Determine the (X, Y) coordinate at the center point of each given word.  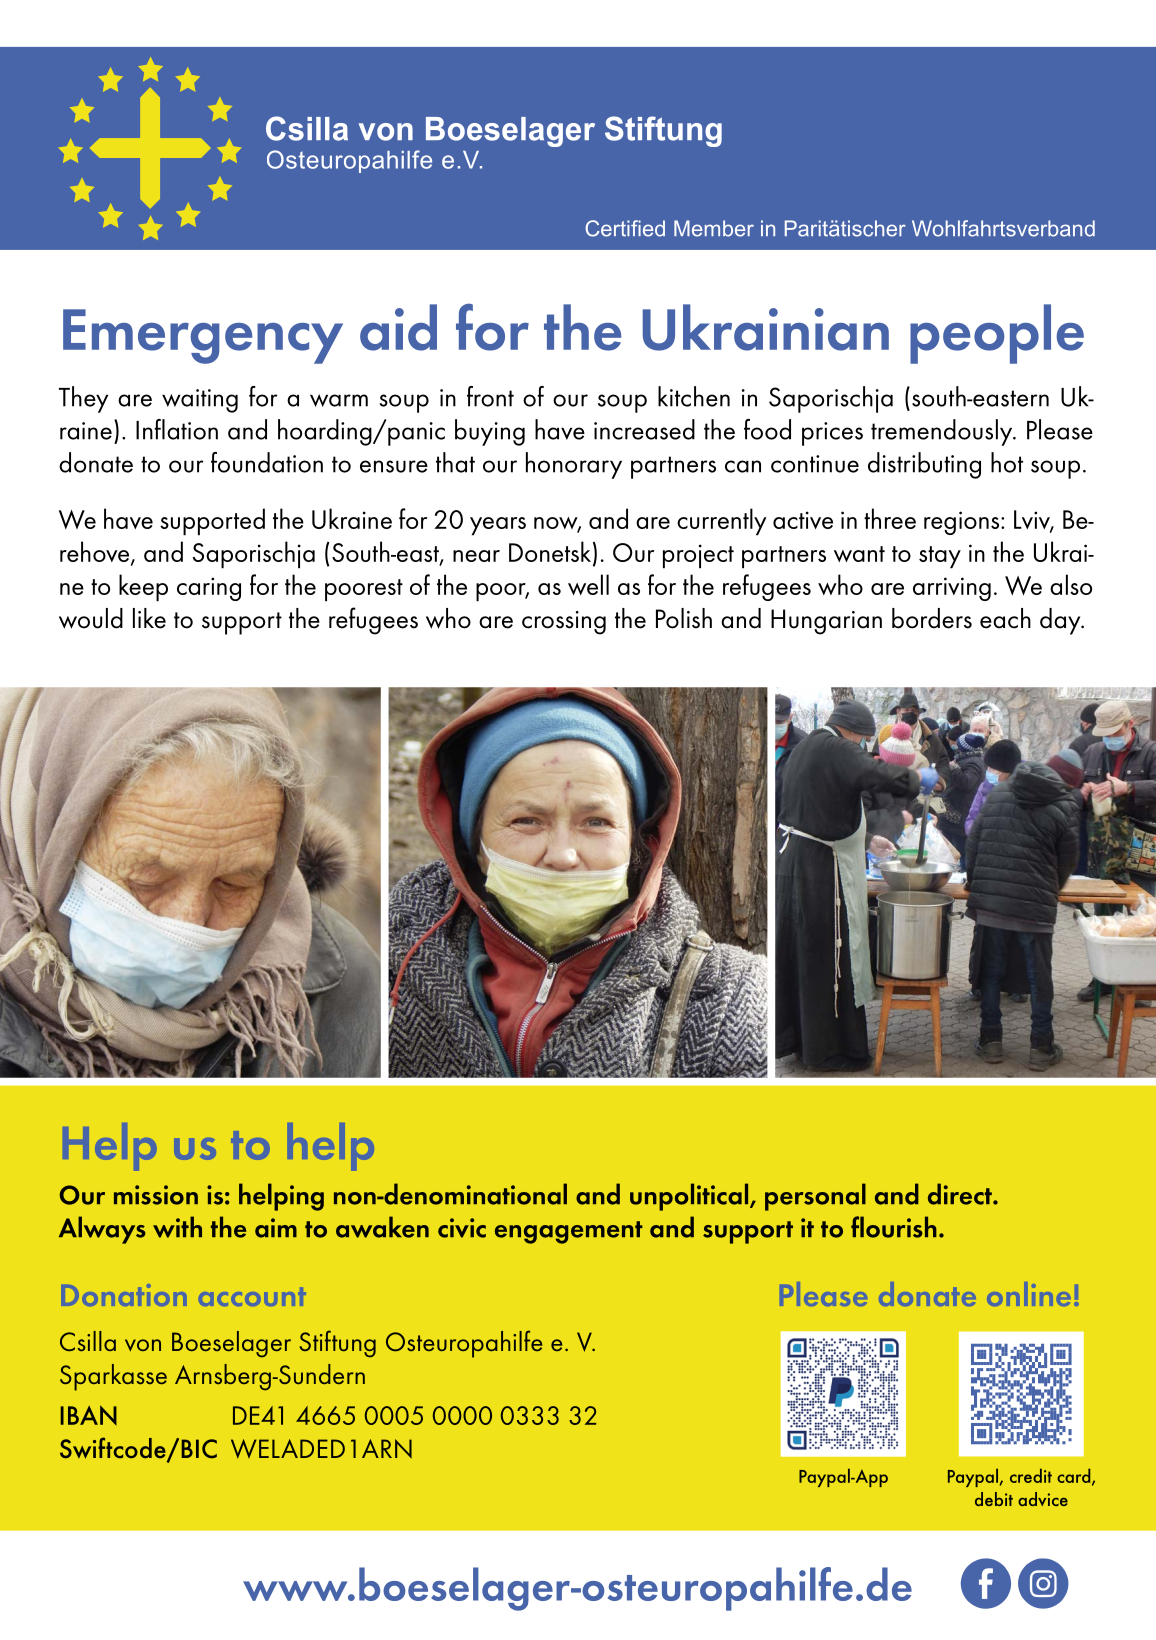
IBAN (89, 1415)
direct (961, 1194)
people (997, 334)
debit (994, 1499)
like (149, 618)
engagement (569, 1232)
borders (932, 618)
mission (156, 1195)
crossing (564, 623)
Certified (625, 228)
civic (462, 1228)
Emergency (203, 336)
